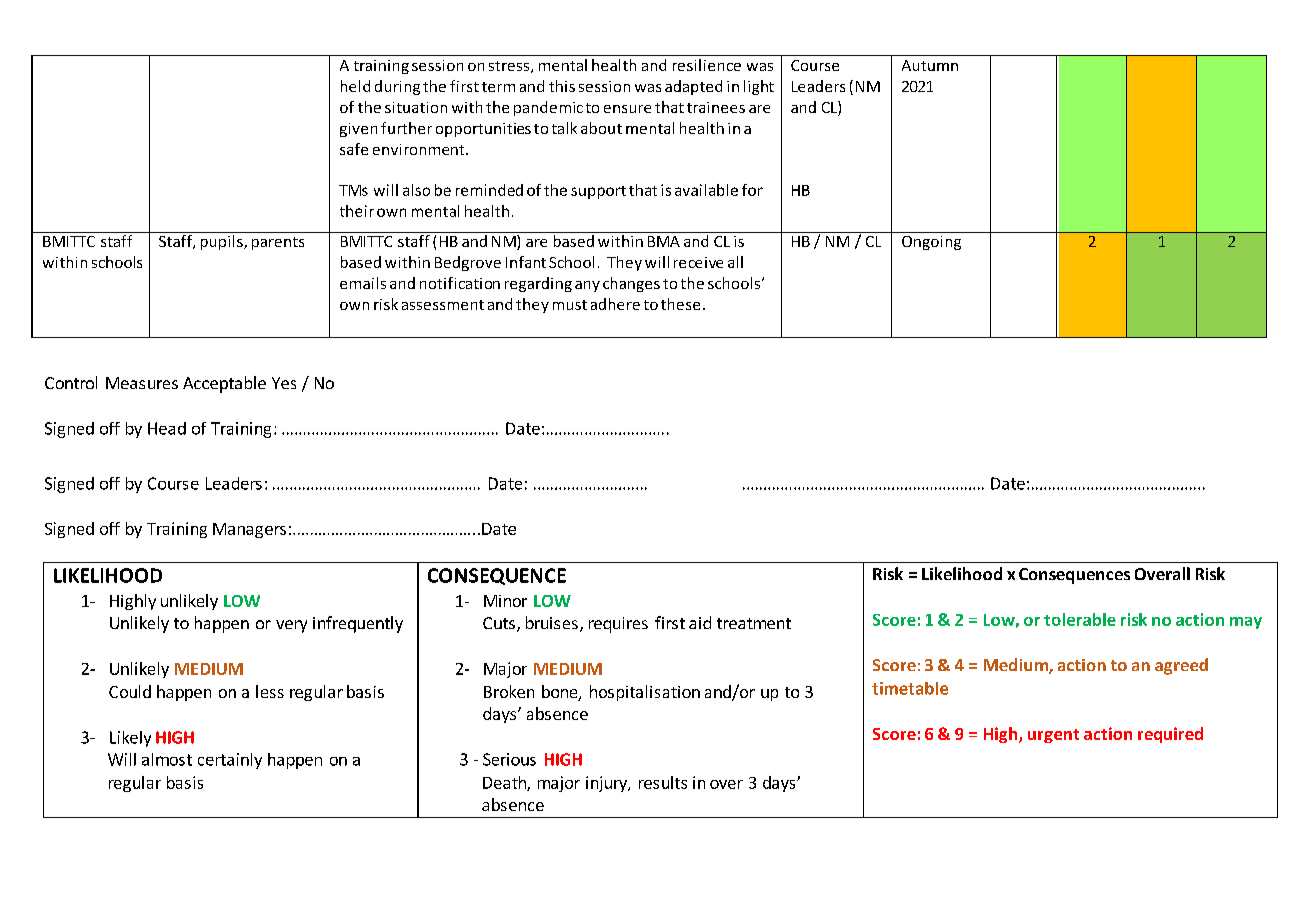 This page has height=924, width=1308. I want to click on adapted, so click(693, 87).
